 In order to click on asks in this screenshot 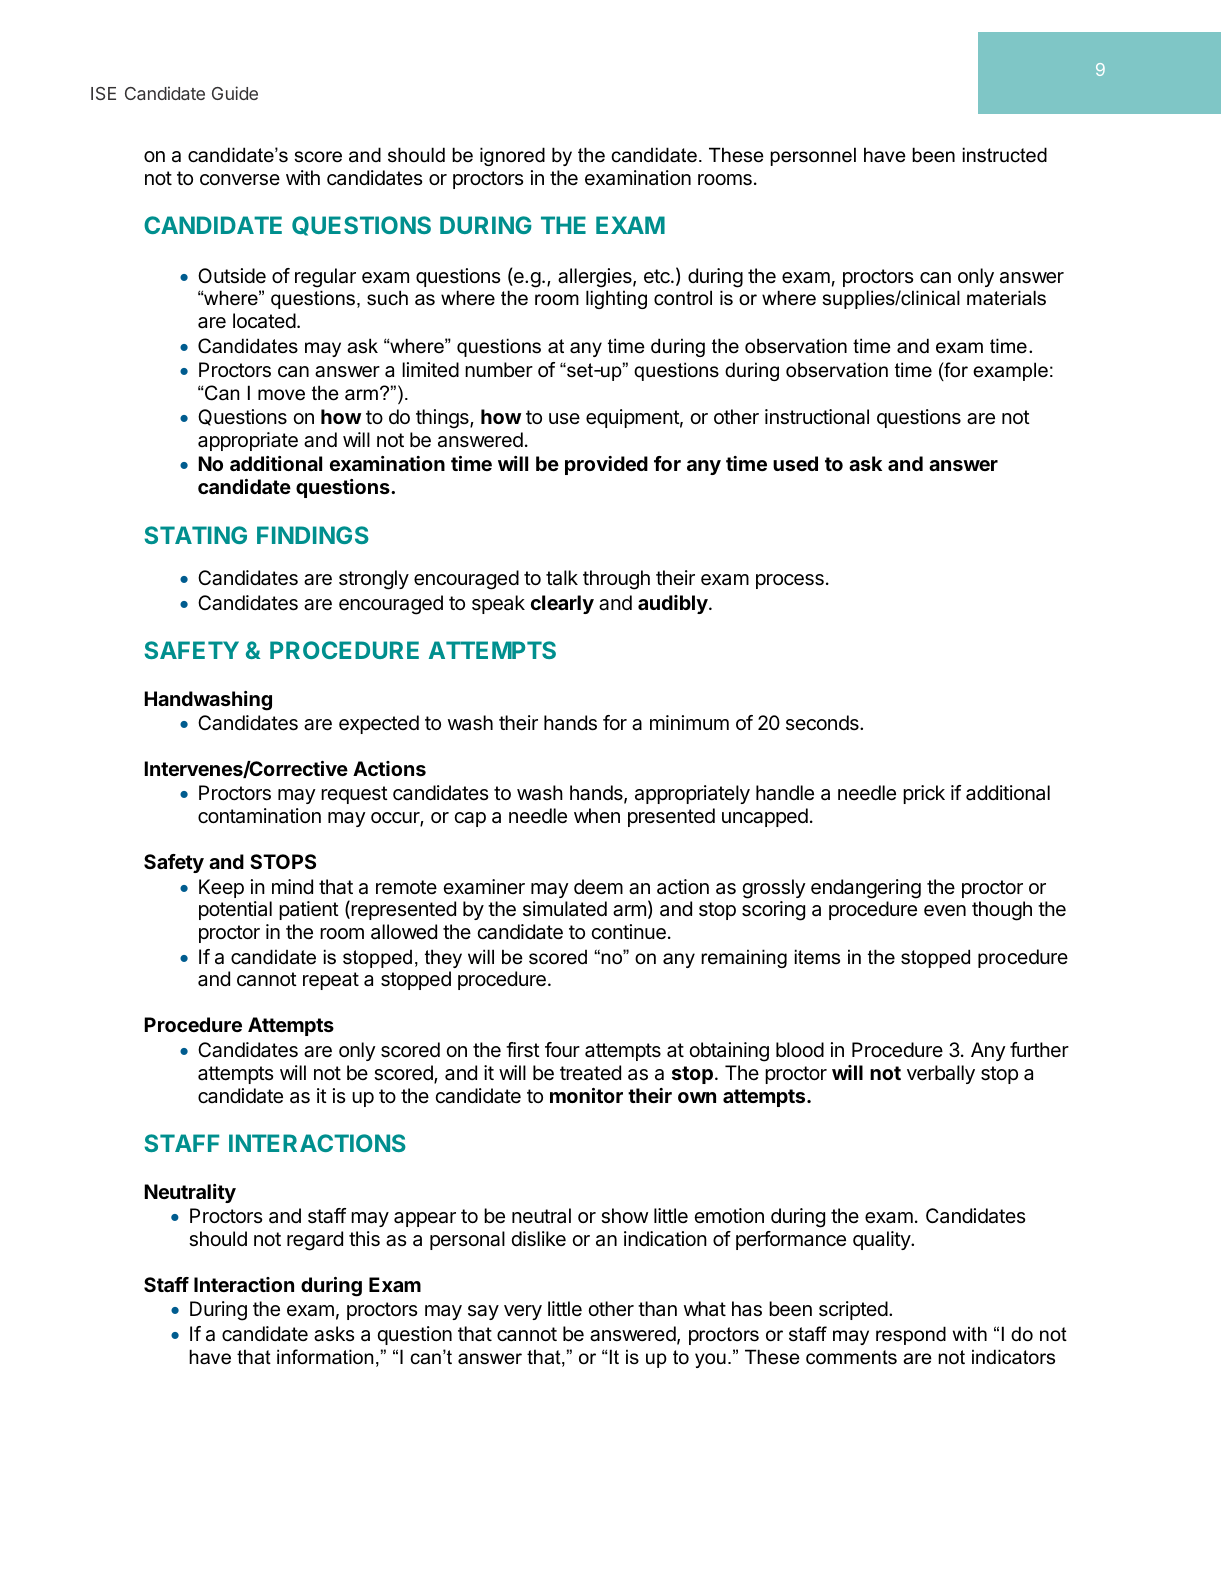, I will do `click(334, 1334)`.
